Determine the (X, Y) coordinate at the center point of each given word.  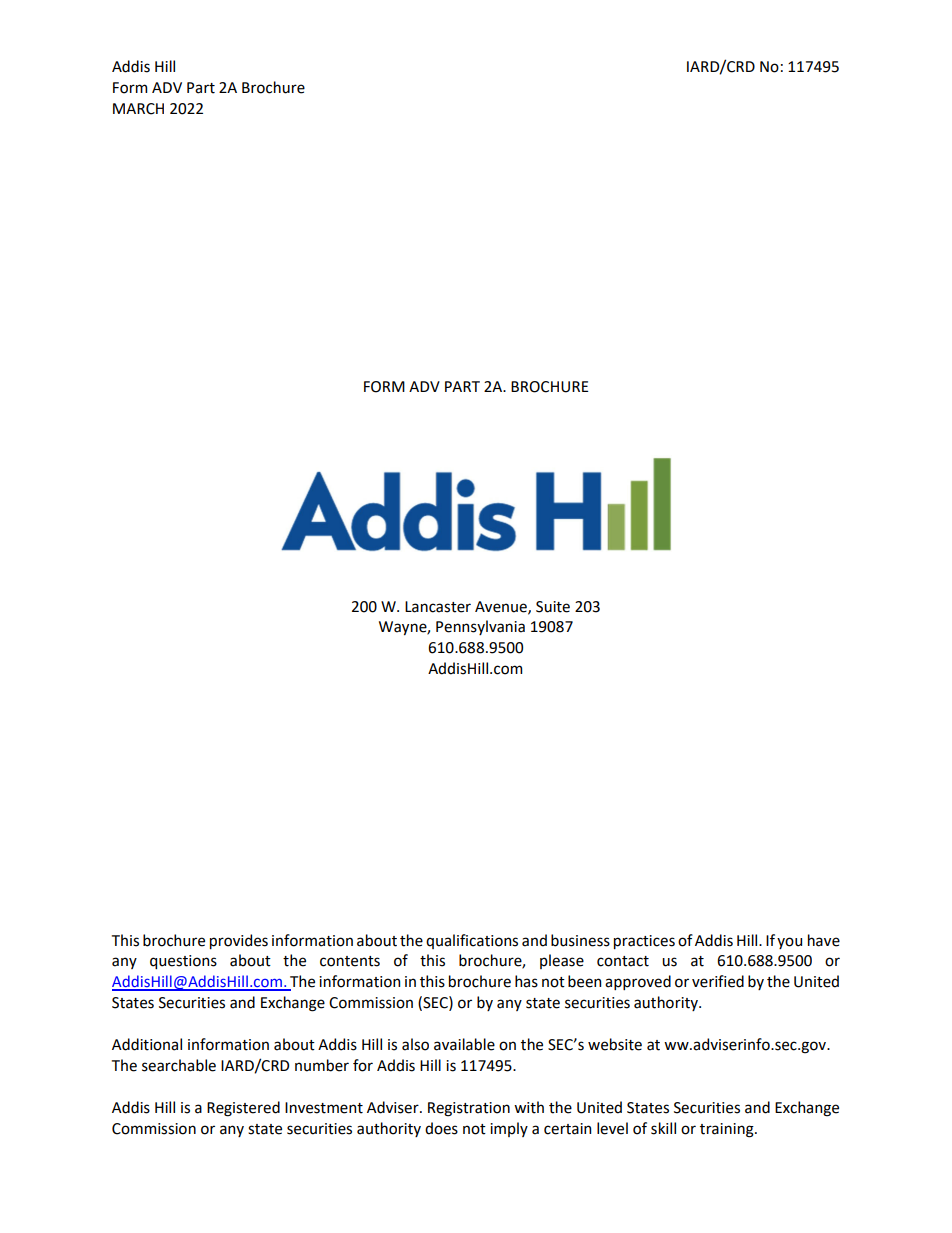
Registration (469, 1109)
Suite (553, 607)
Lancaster (438, 607)
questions (183, 962)
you (789, 943)
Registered (243, 1109)
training (728, 1130)
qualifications (472, 941)
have (824, 940)
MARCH (138, 109)
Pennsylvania (480, 627)
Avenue (502, 607)
